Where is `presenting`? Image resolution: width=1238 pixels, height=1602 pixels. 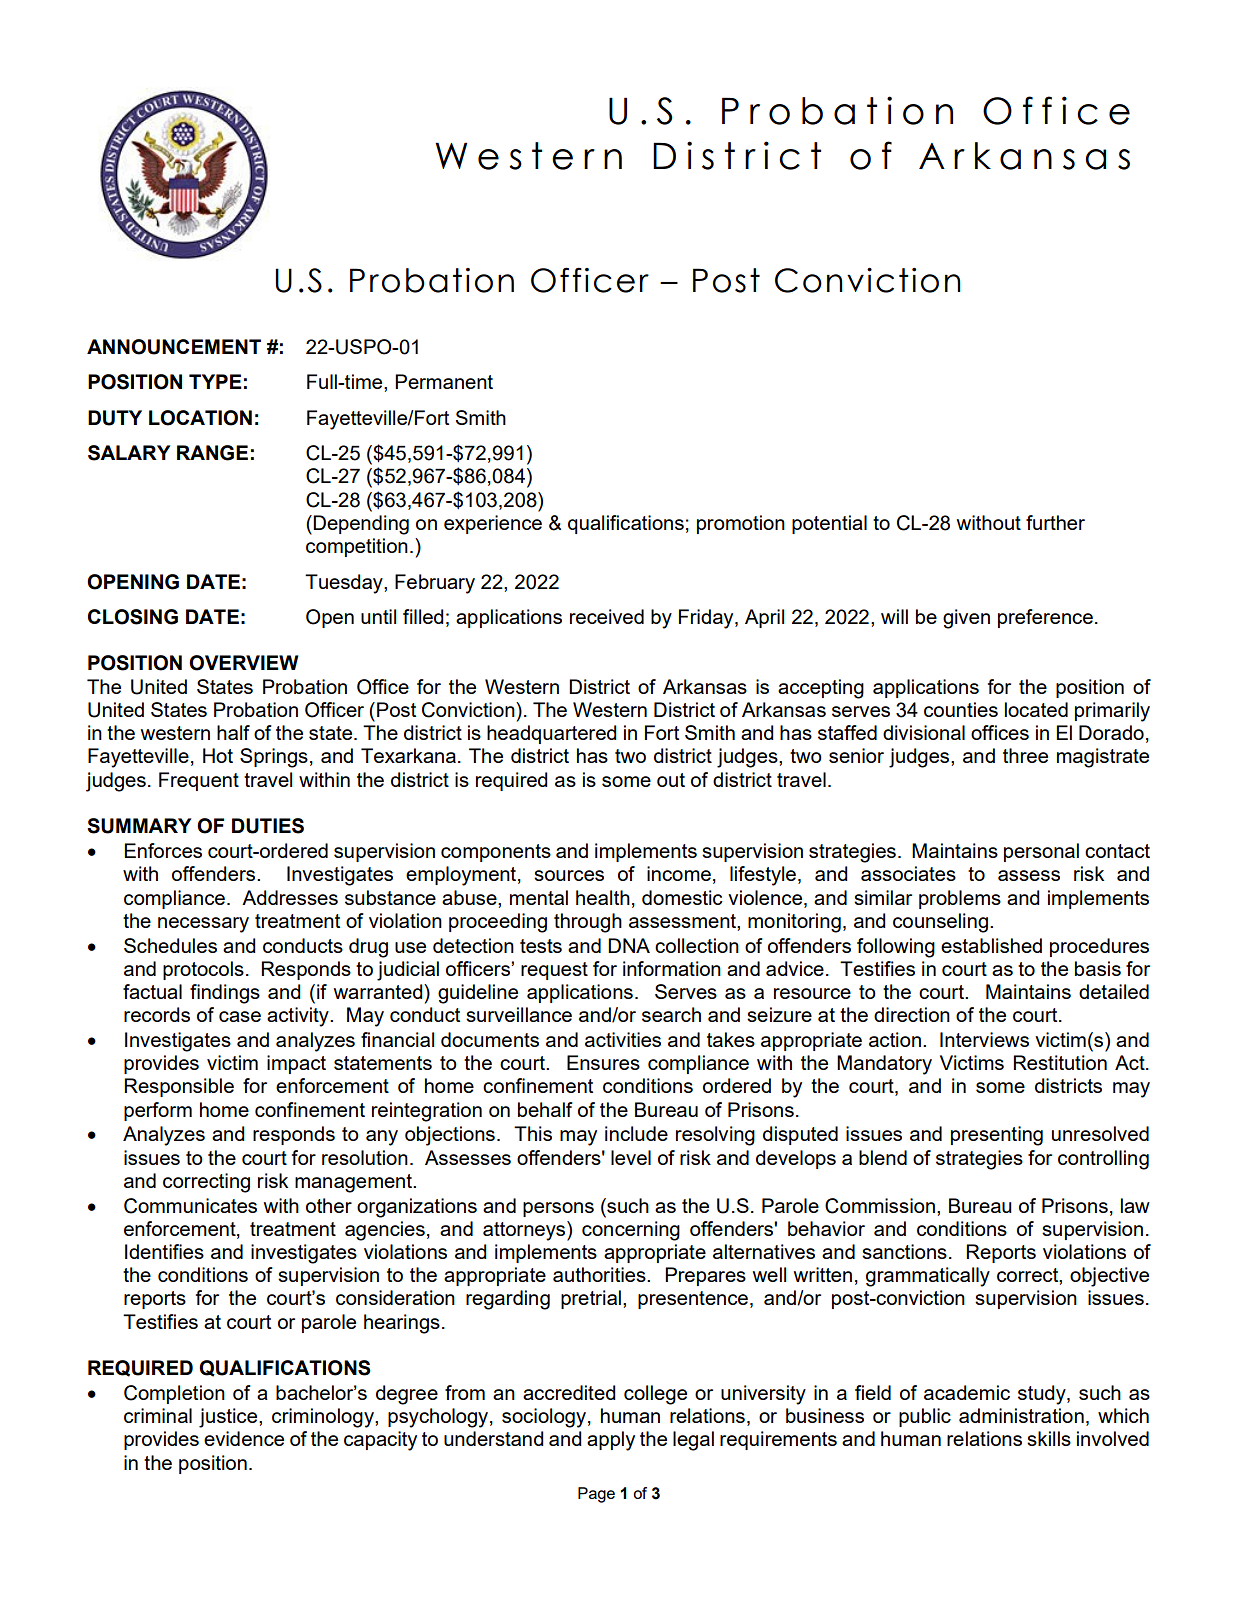 presenting is located at coordinates (997, 1136).
